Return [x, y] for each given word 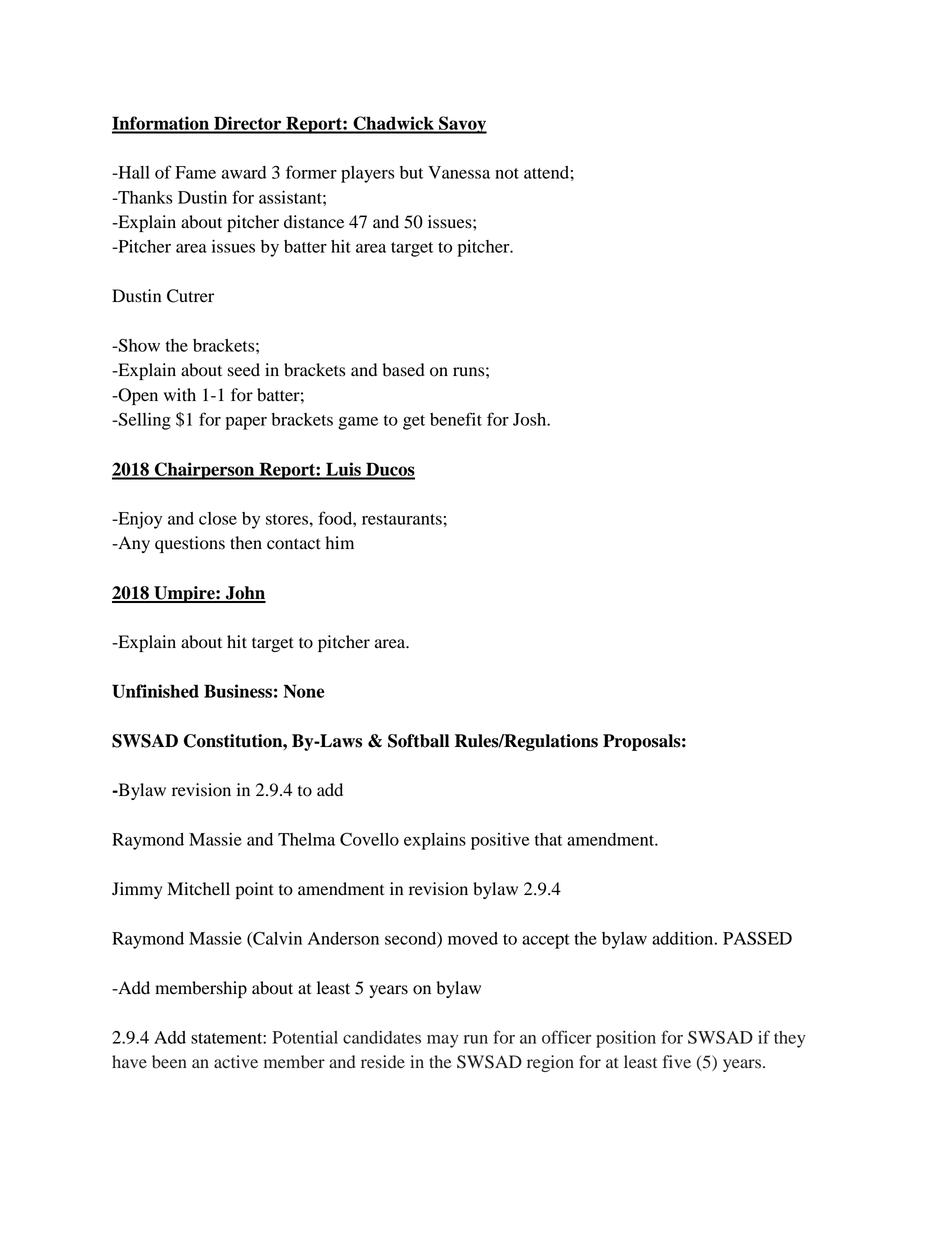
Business [238, 691]
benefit [456, 419]
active [236, 1061]
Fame [195, 172]
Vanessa [459, 172]
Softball [418, 741]
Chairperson [204, 471]
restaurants [402, 519]
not [507, 173]
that [548, 839]
